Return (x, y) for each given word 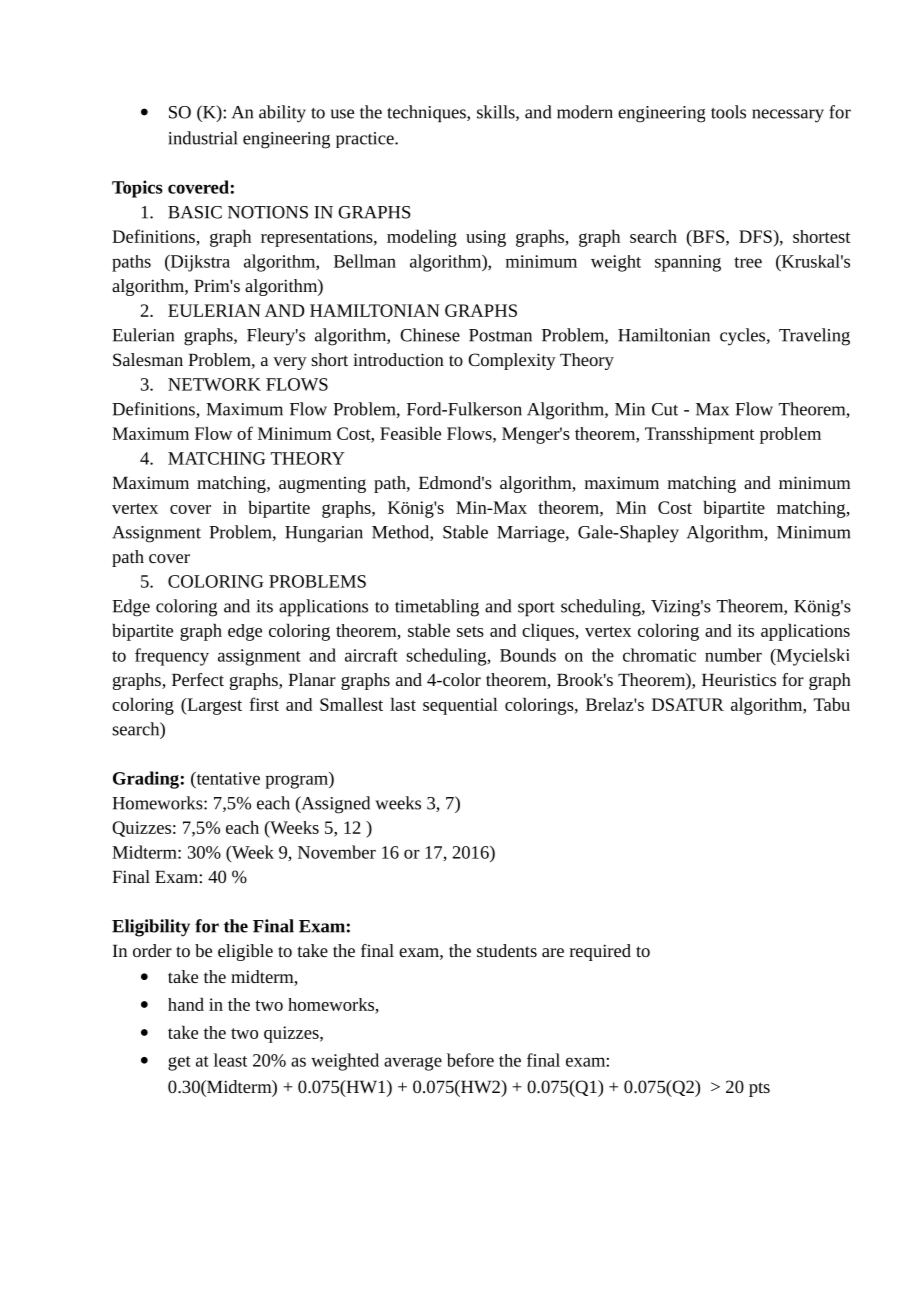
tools (728, 112)
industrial (203, 138)
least (230, 1060)
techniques (427, 114)
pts (759, 1089)
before (470, 1060)
